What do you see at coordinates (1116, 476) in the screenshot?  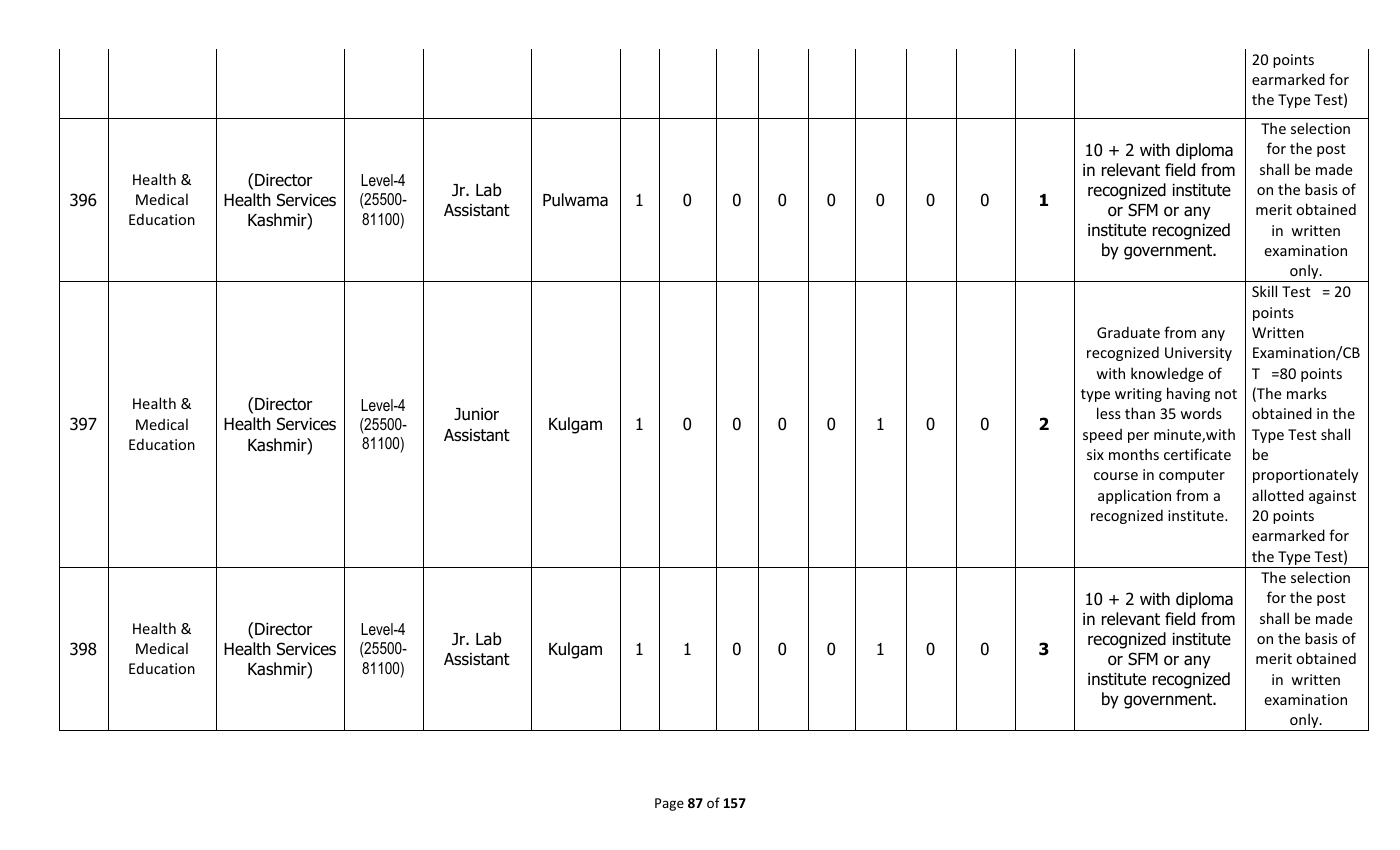 I see `course` at bounding box center [1116, 476].
